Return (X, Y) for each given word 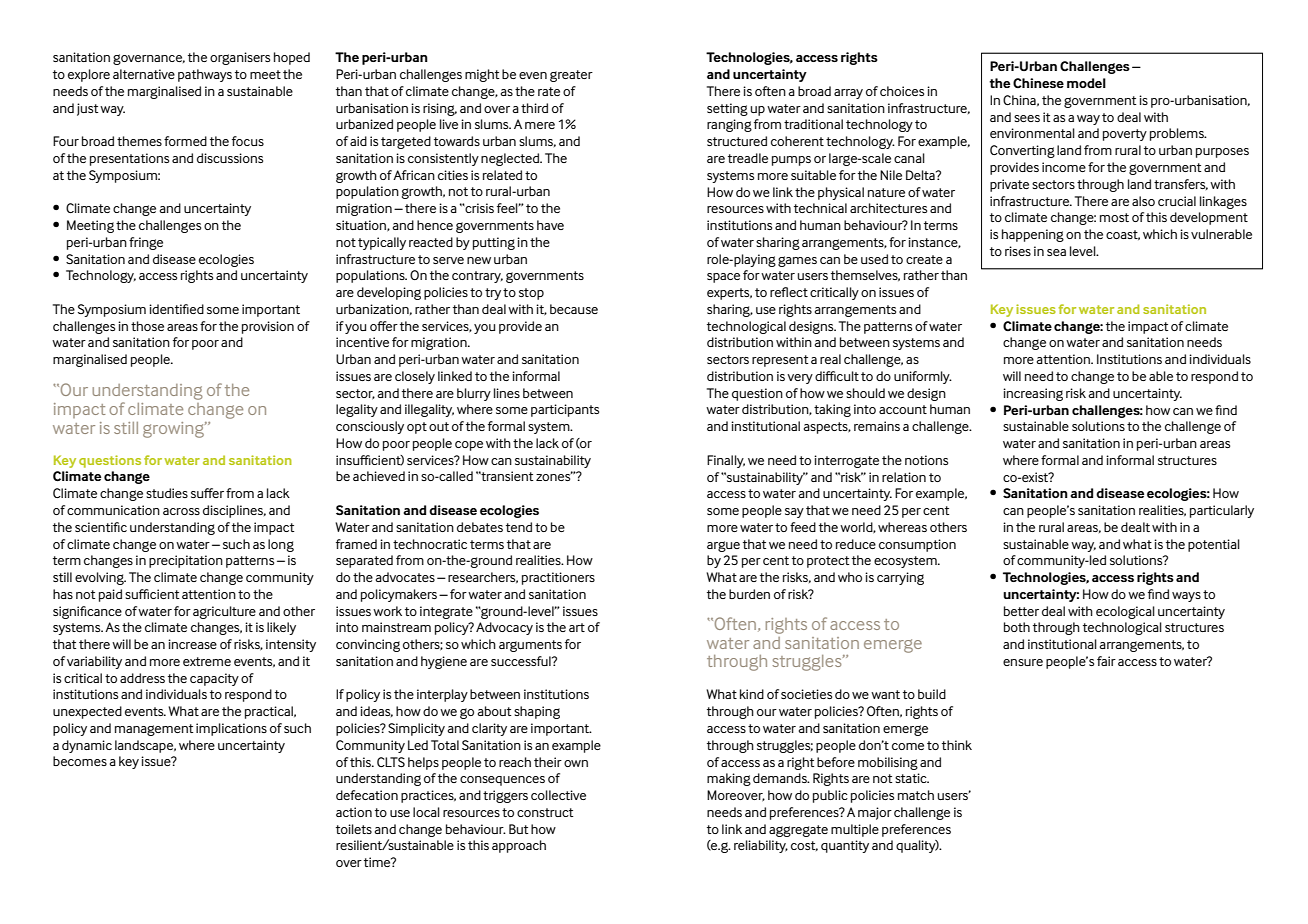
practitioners (558, 578)
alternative (144, 74)
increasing (1033, 394)
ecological (1125, 612)
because (574, 309)
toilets (354, 829)
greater (571, 76)
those (147, 326)
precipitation (186, 561)
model (1086, 83)
